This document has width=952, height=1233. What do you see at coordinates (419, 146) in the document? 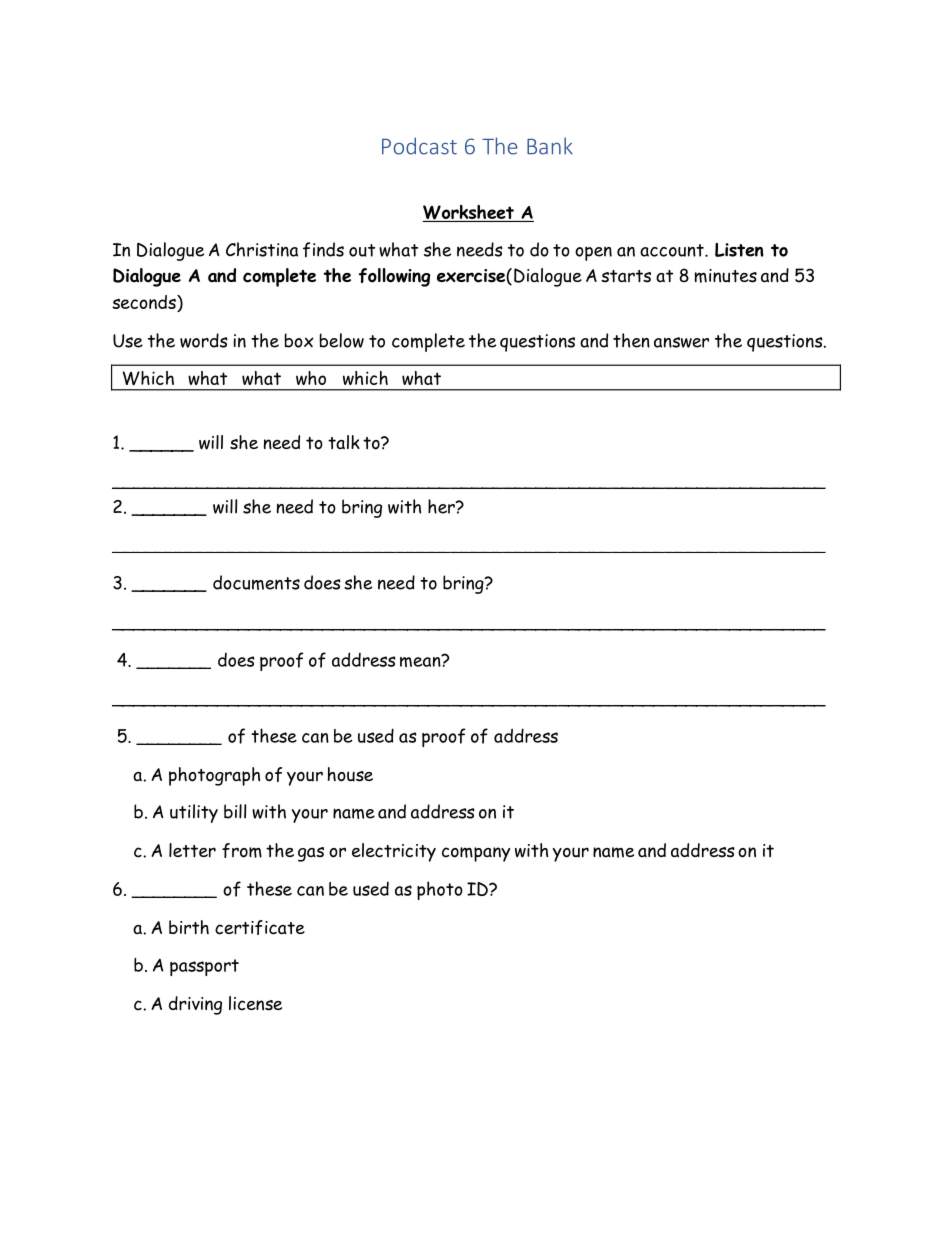
I see `Podcast` at bounding box center [419, 146].
